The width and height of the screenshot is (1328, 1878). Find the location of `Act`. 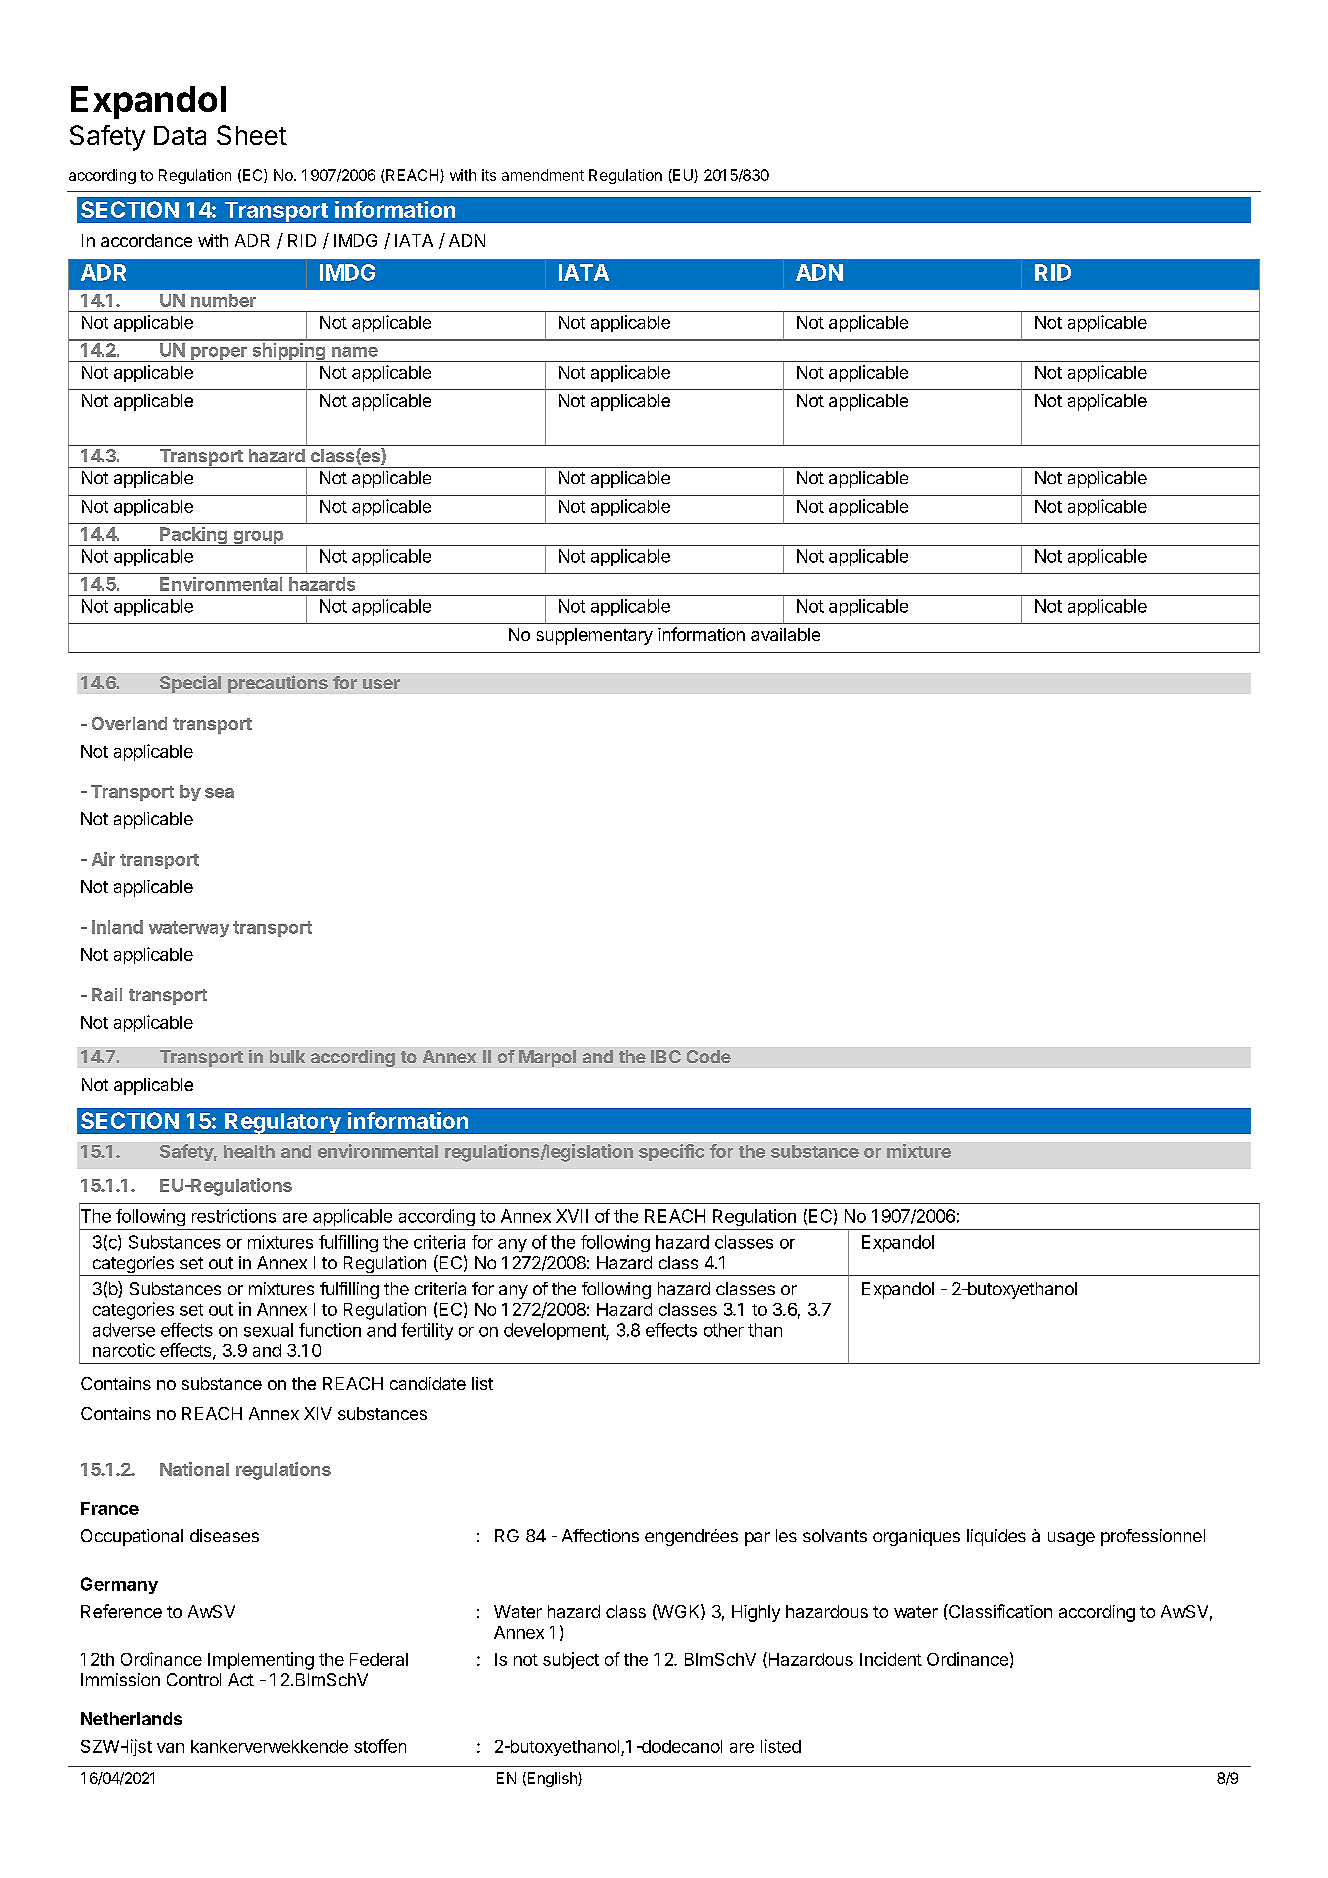

Act is located at coordinates (241, 1679).
